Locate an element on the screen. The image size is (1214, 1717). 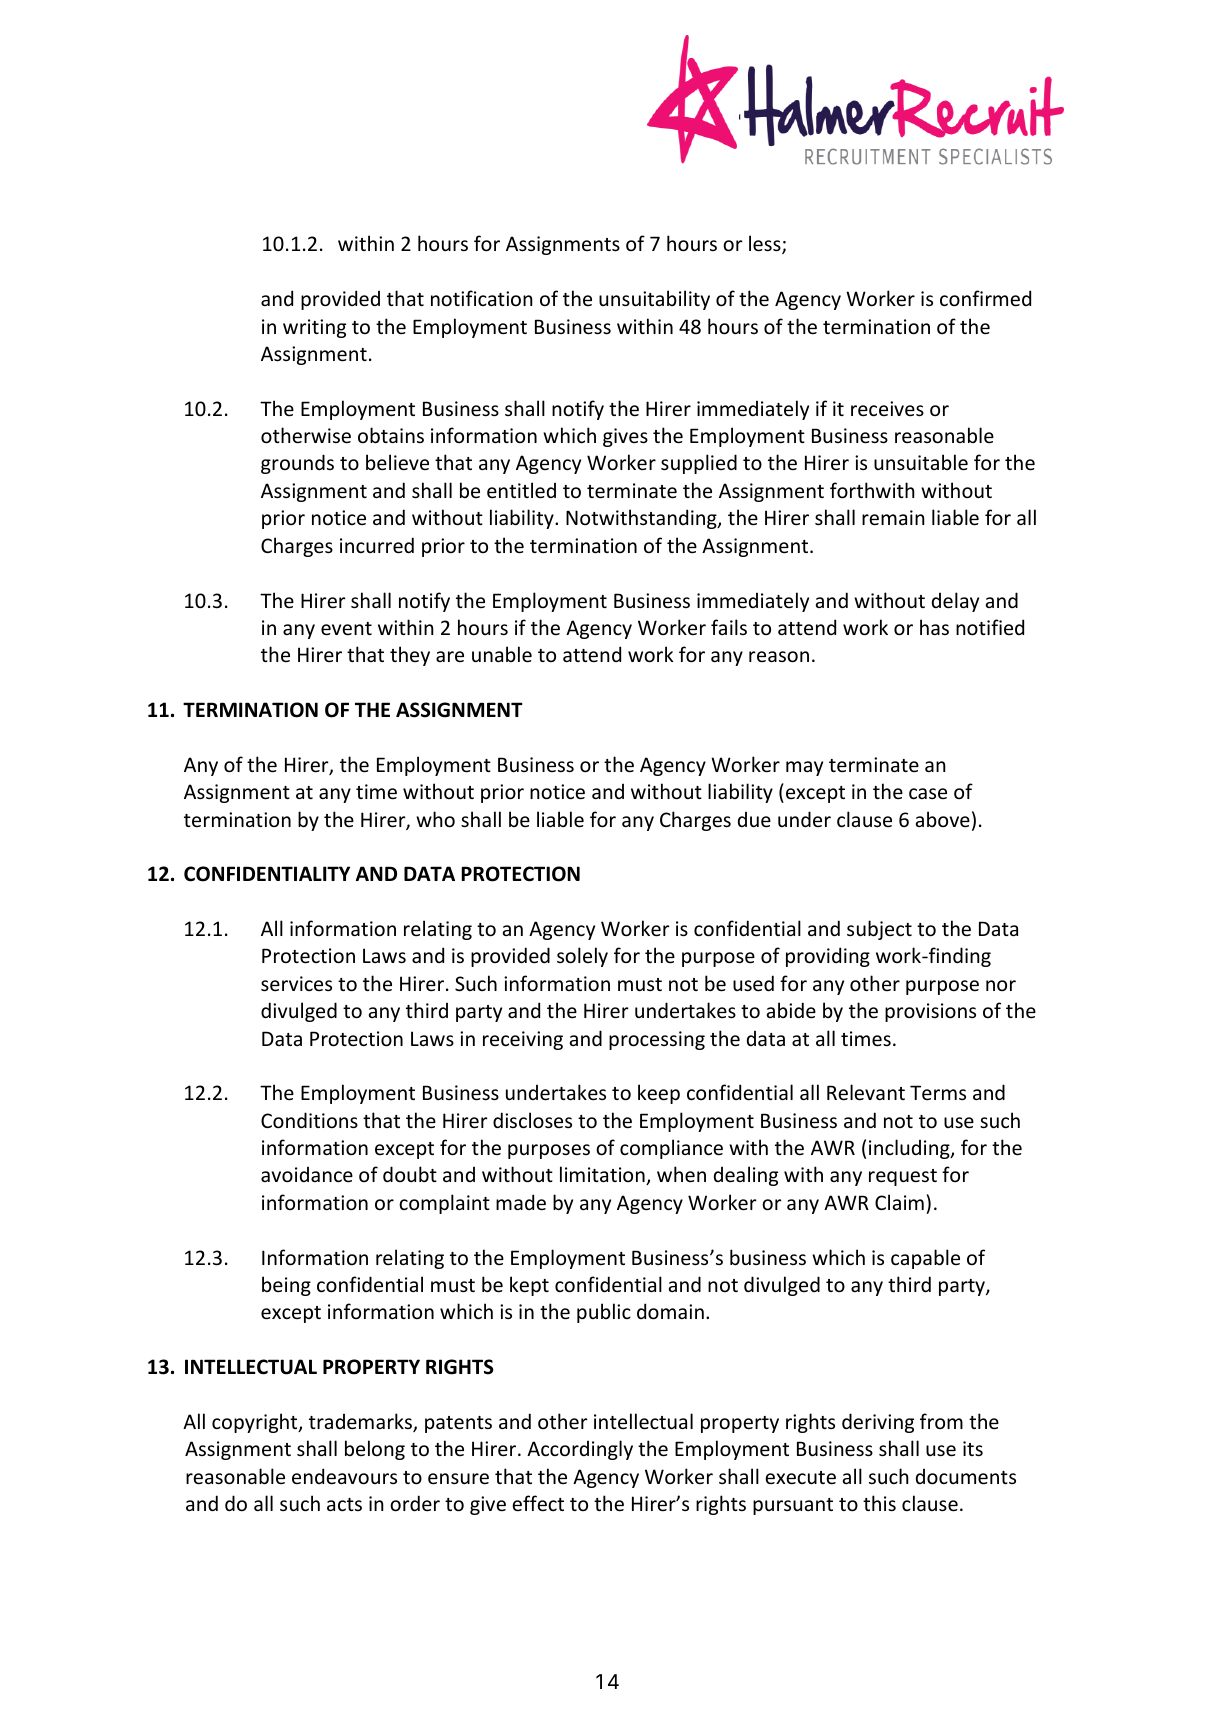
endeavours is located at coordinates (344, 1476).
